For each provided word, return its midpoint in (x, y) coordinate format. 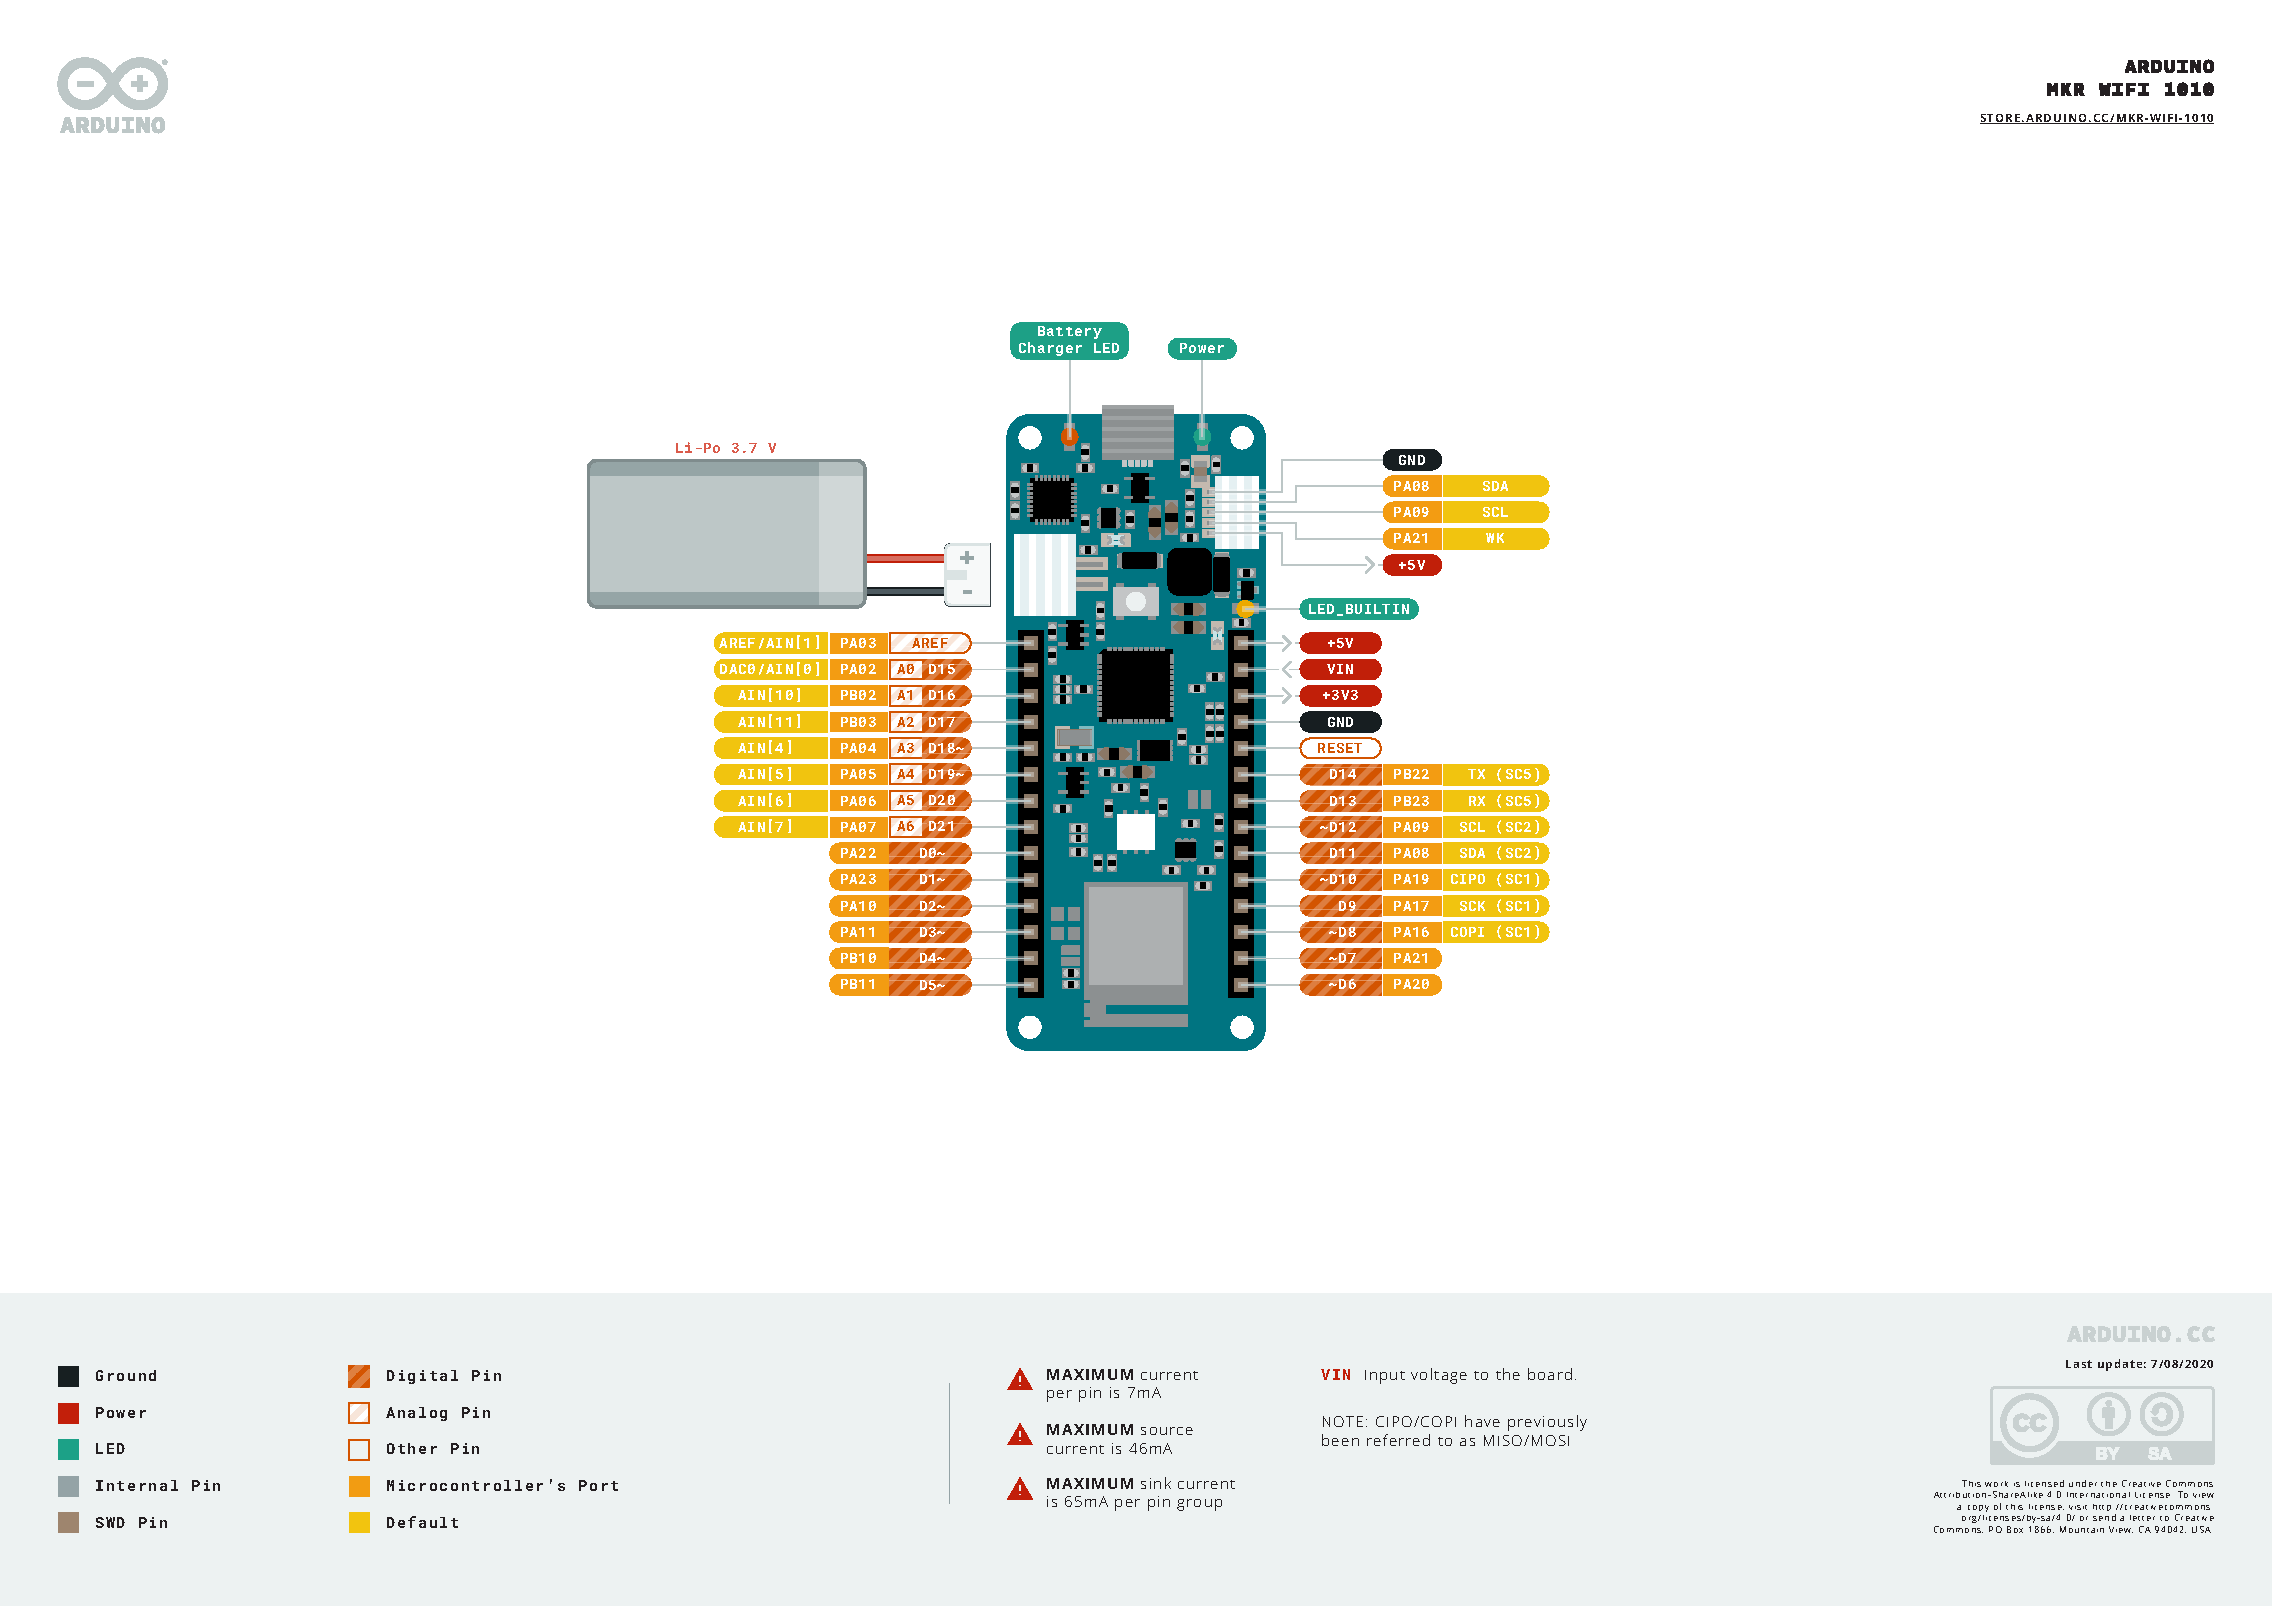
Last (2079, 1364)
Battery (1070, 332)
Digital (422, 1377)
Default (422, 1522)
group (1199, 1505)
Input (1385, 1377)
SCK (1472, 906)
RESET (1340, 748)
